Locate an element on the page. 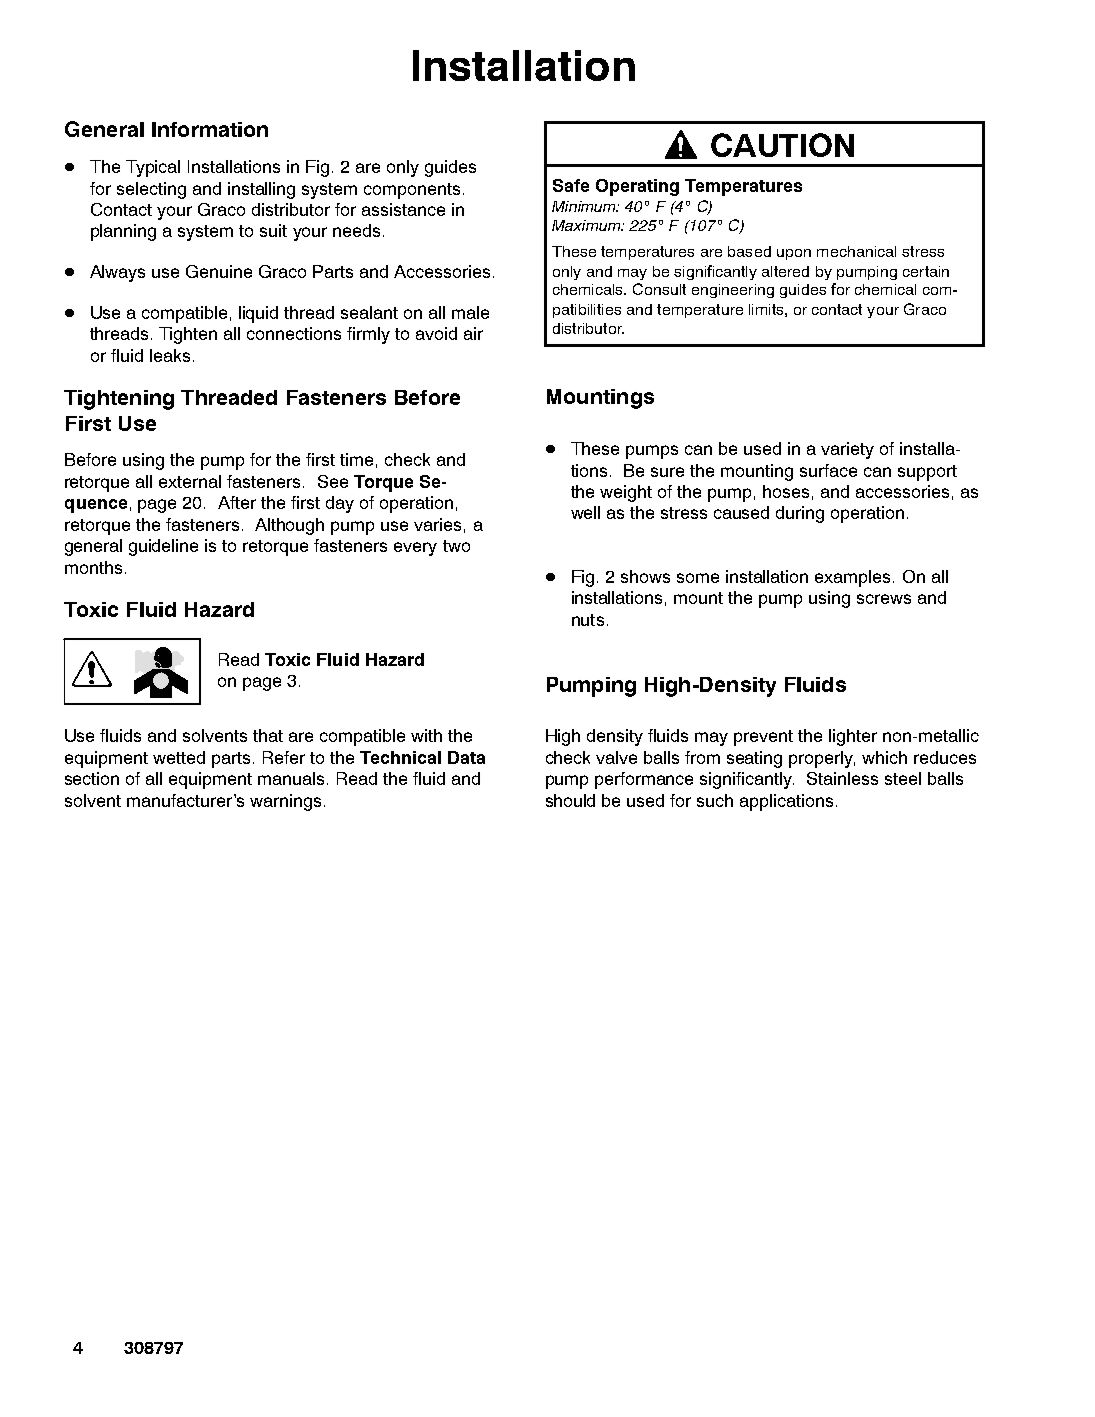  engineering is located at coordinates (733, 291).
